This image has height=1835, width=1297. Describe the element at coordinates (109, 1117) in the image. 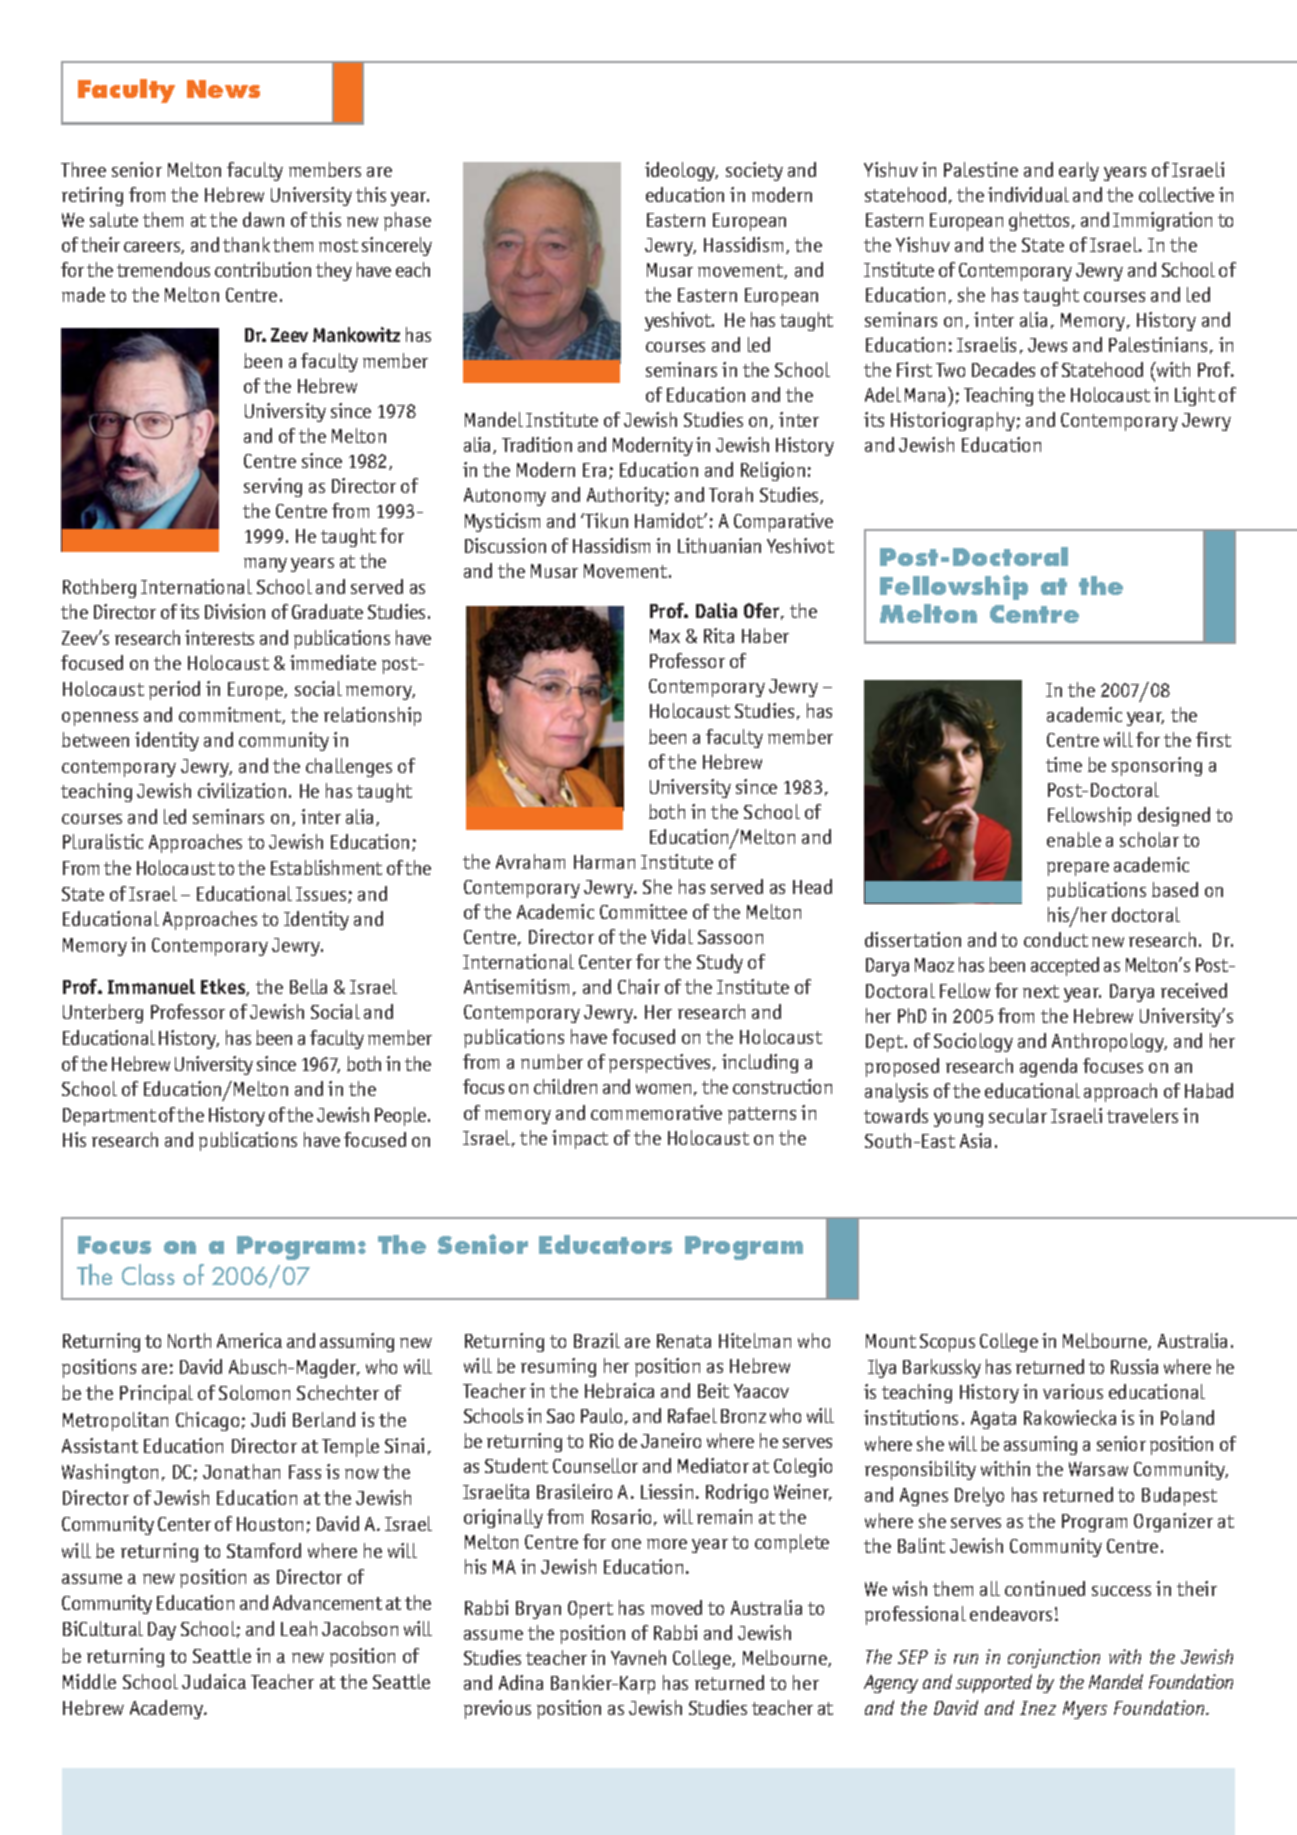

I see `Department` at that location.
